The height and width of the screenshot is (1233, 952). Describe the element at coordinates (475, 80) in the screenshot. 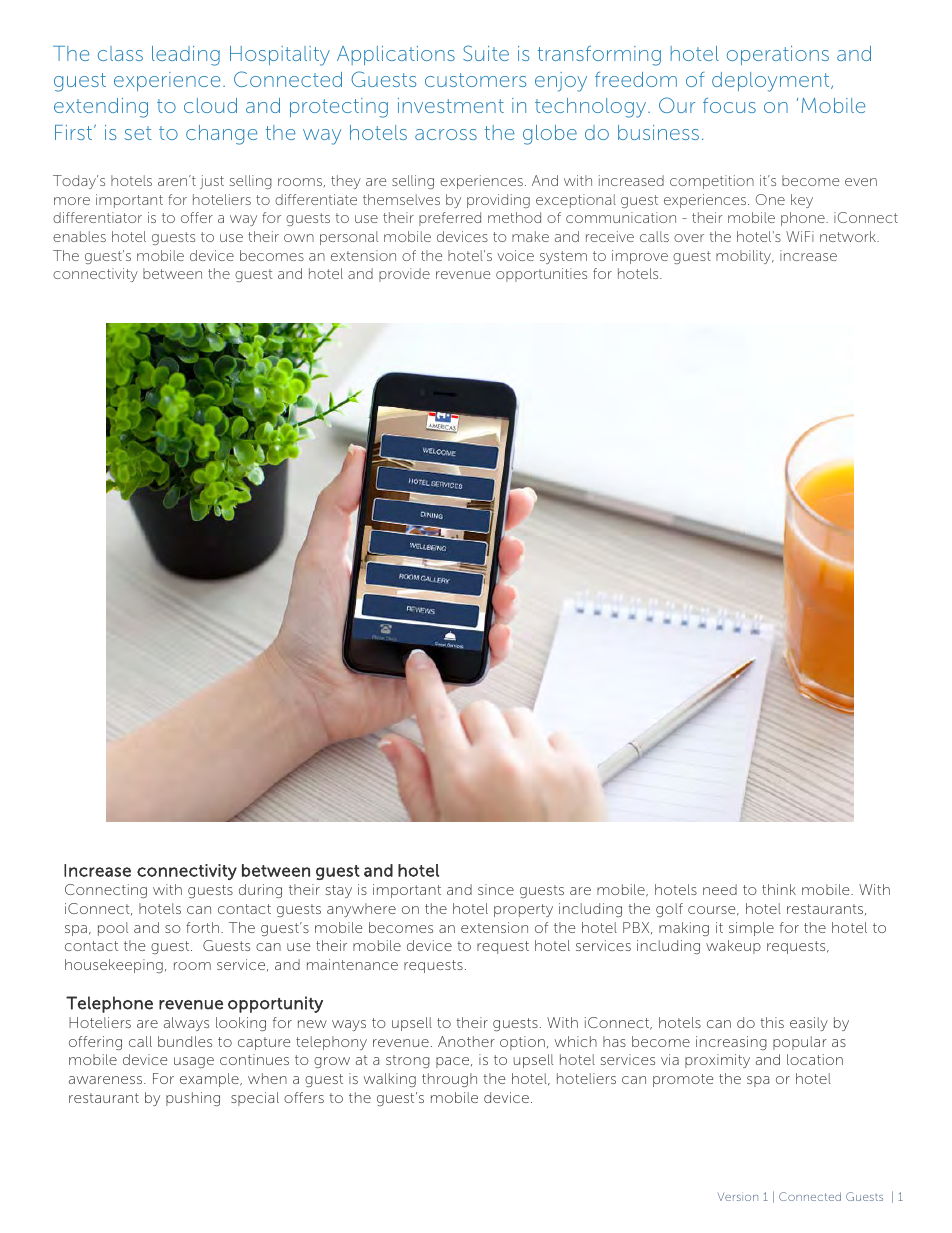

I see `customers` at that location.
